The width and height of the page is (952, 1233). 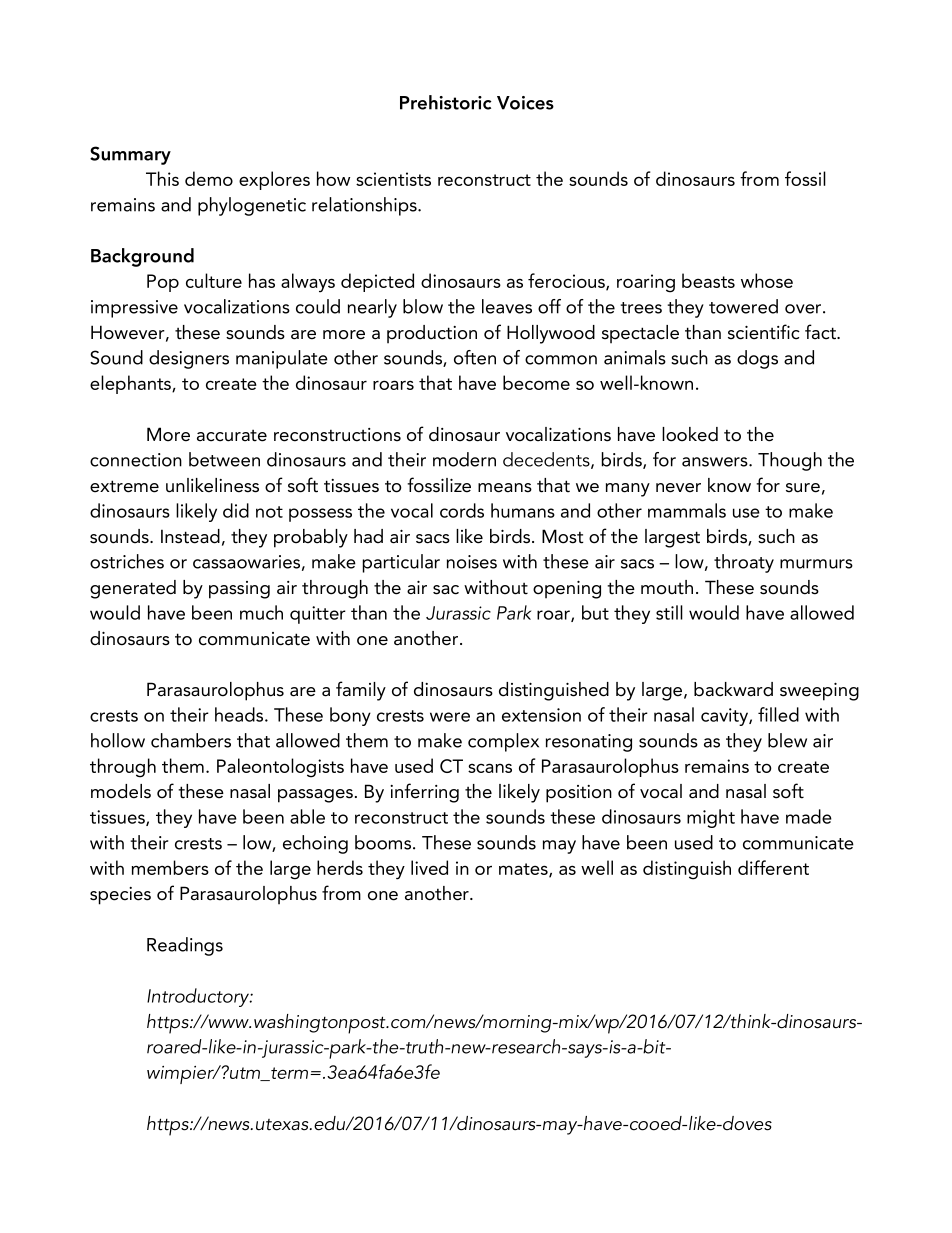 What do you see at coordinates (239, 590) in the page?
I see `passing` at bounding box center [239, 590].
